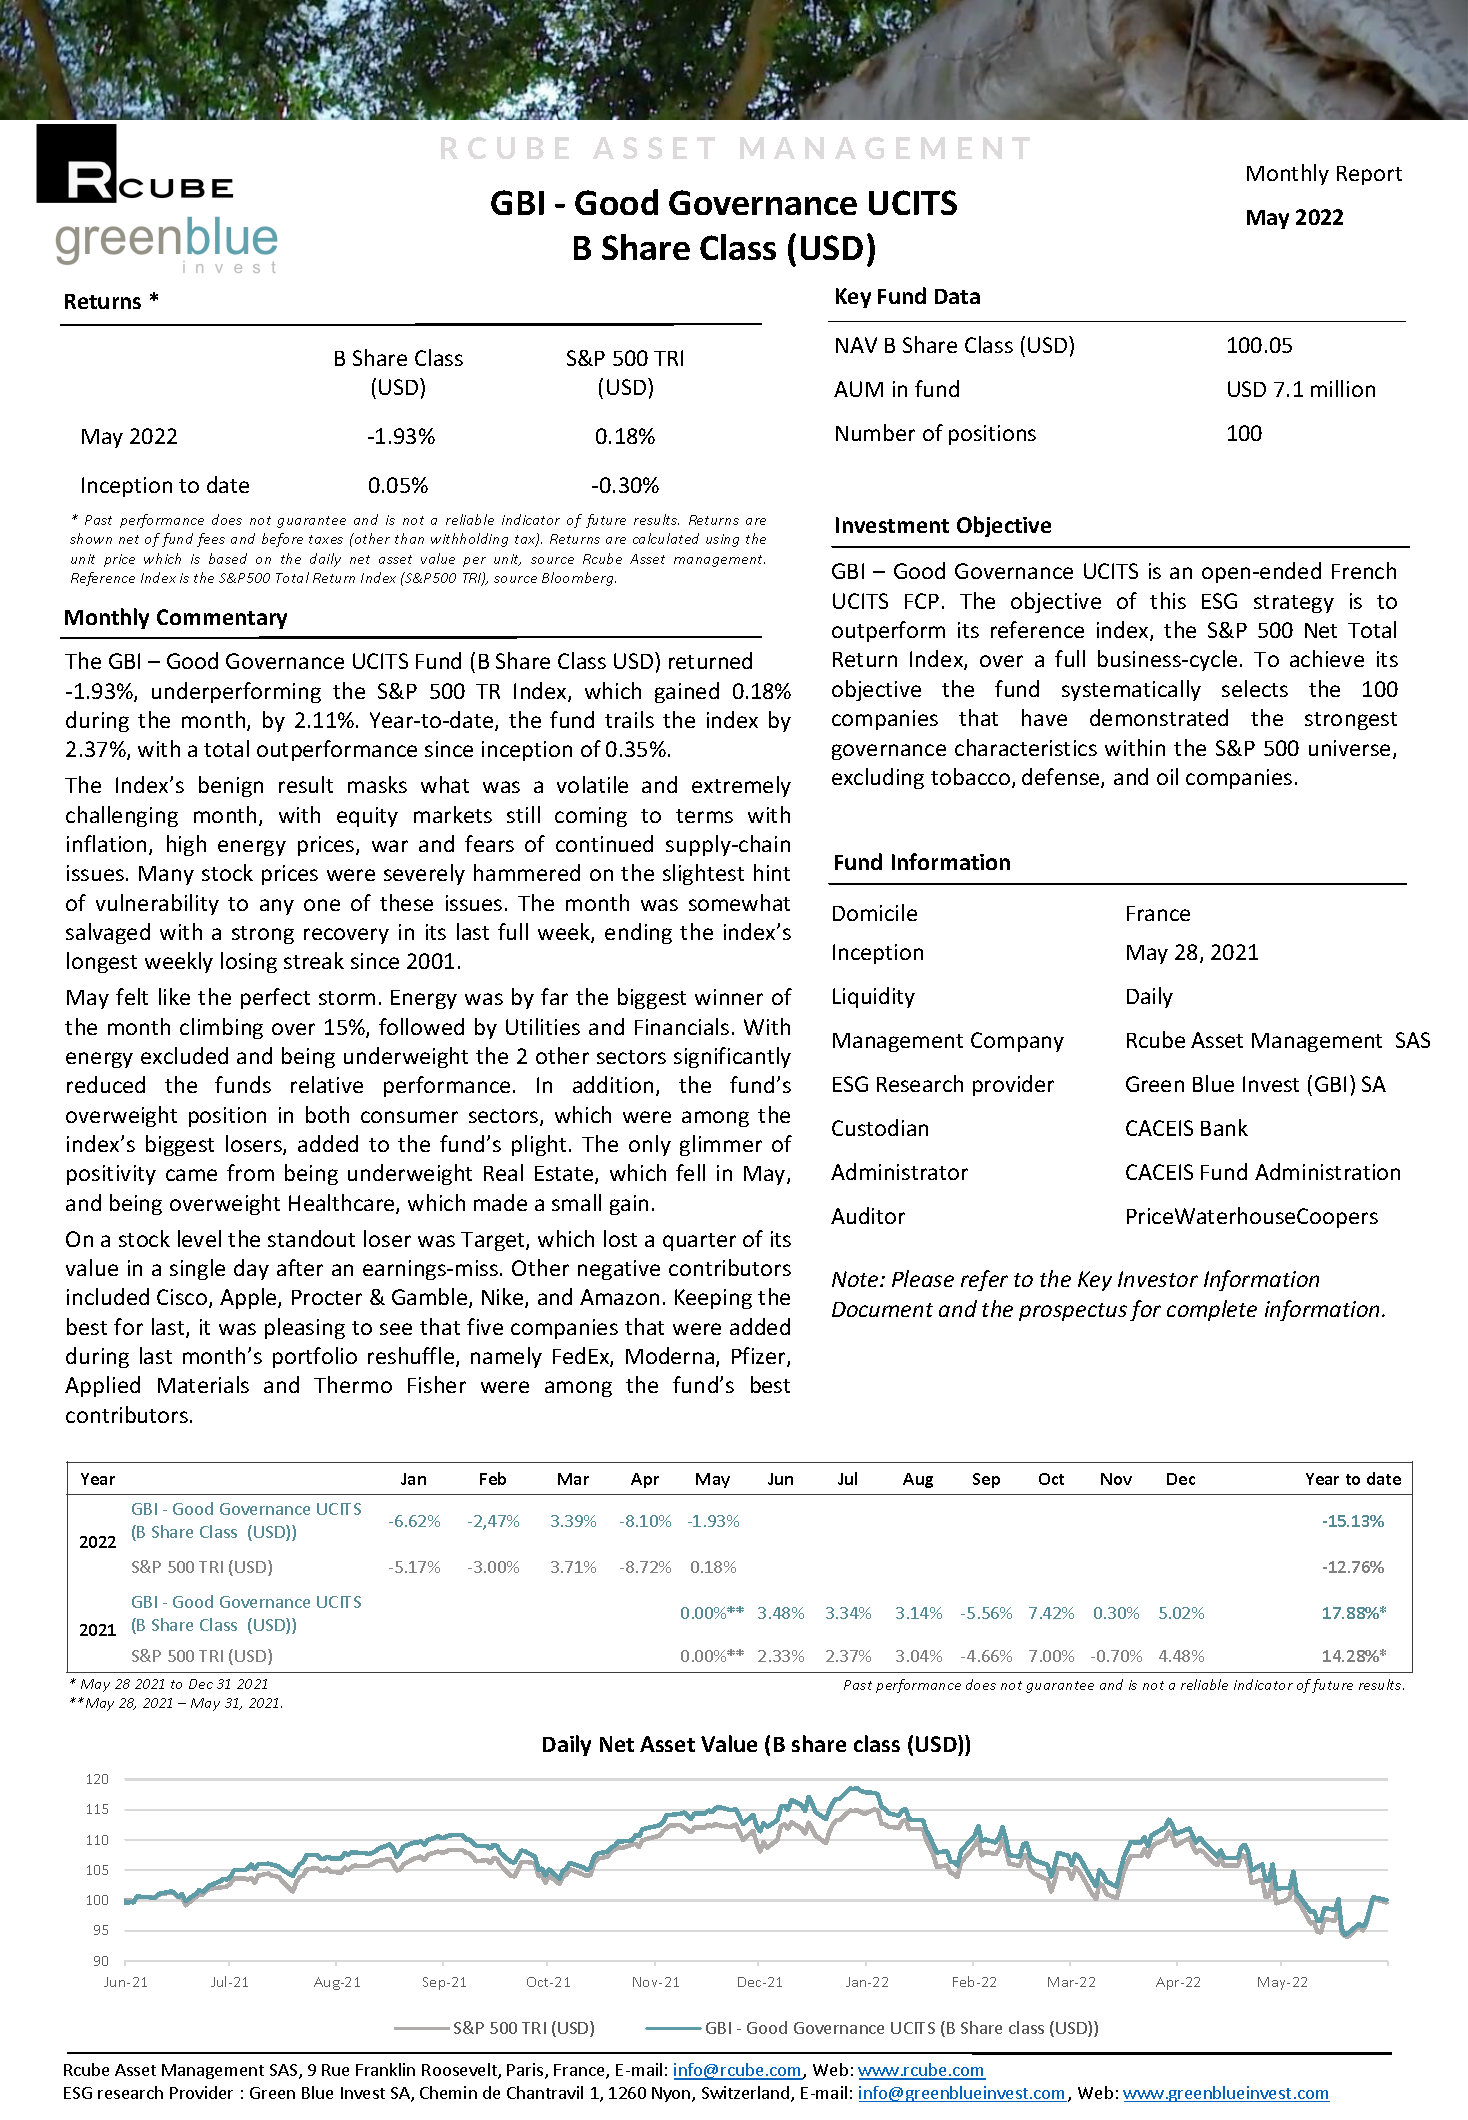  I want to click on Switzerland, so click(745, 2092).
